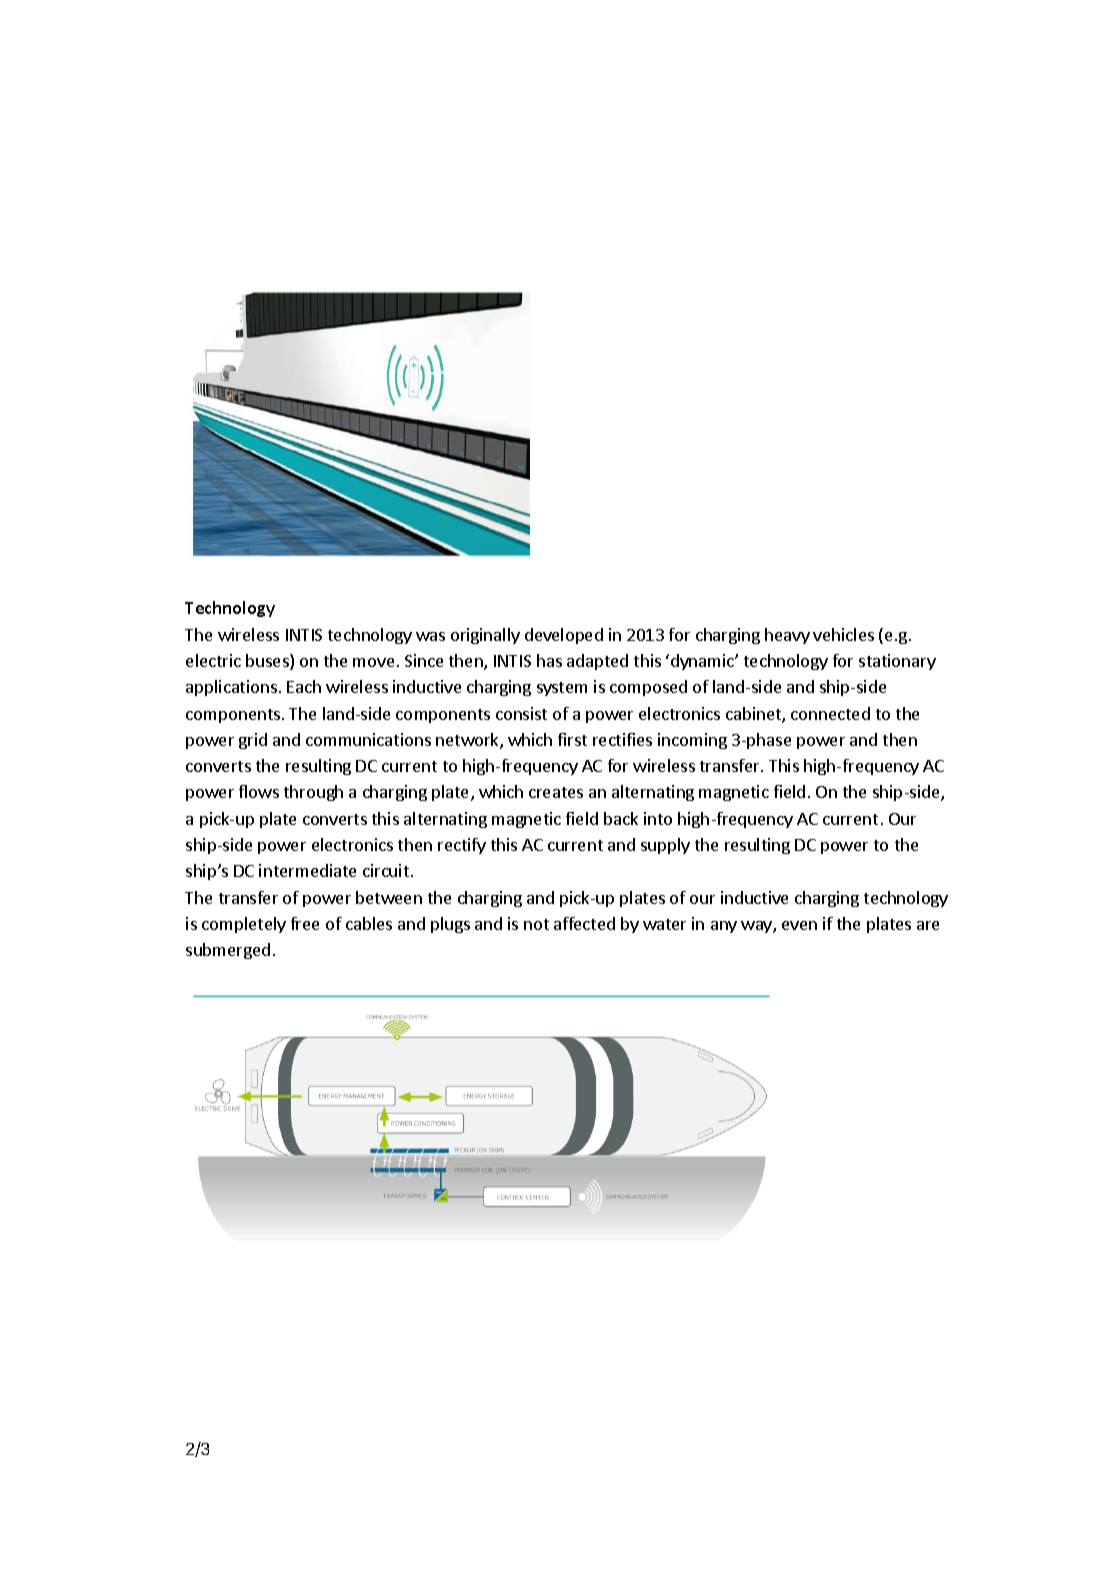  What do you see at coordinates (843, 634) in the screenshot?
I see `vehicles` at bounding box center [843, 634].
